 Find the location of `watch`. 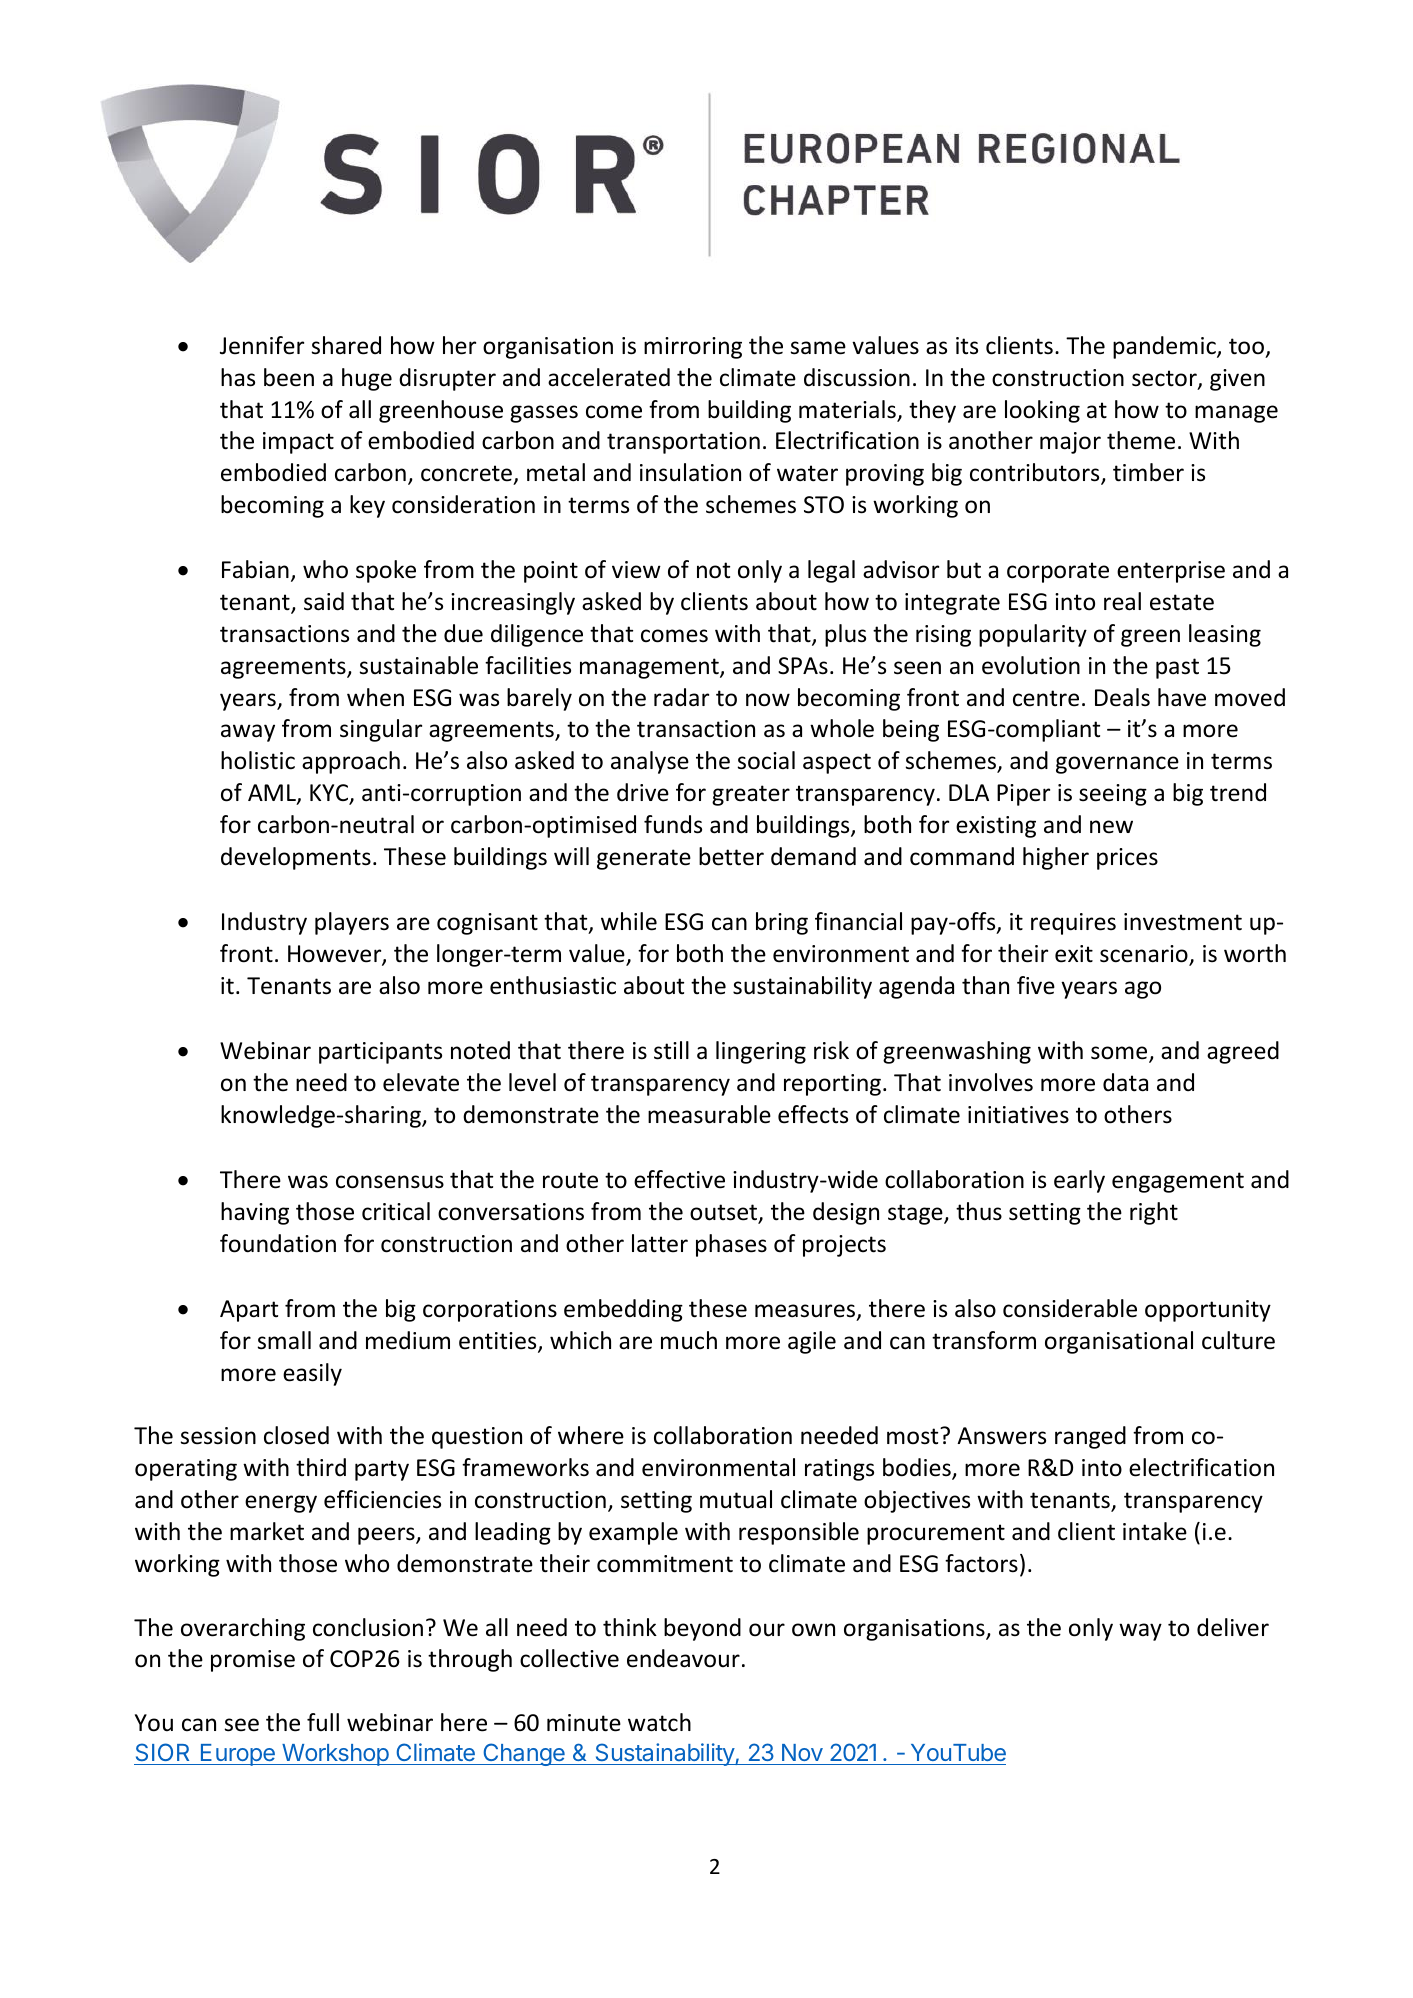

watch is located at coordinates (659, 1722).
